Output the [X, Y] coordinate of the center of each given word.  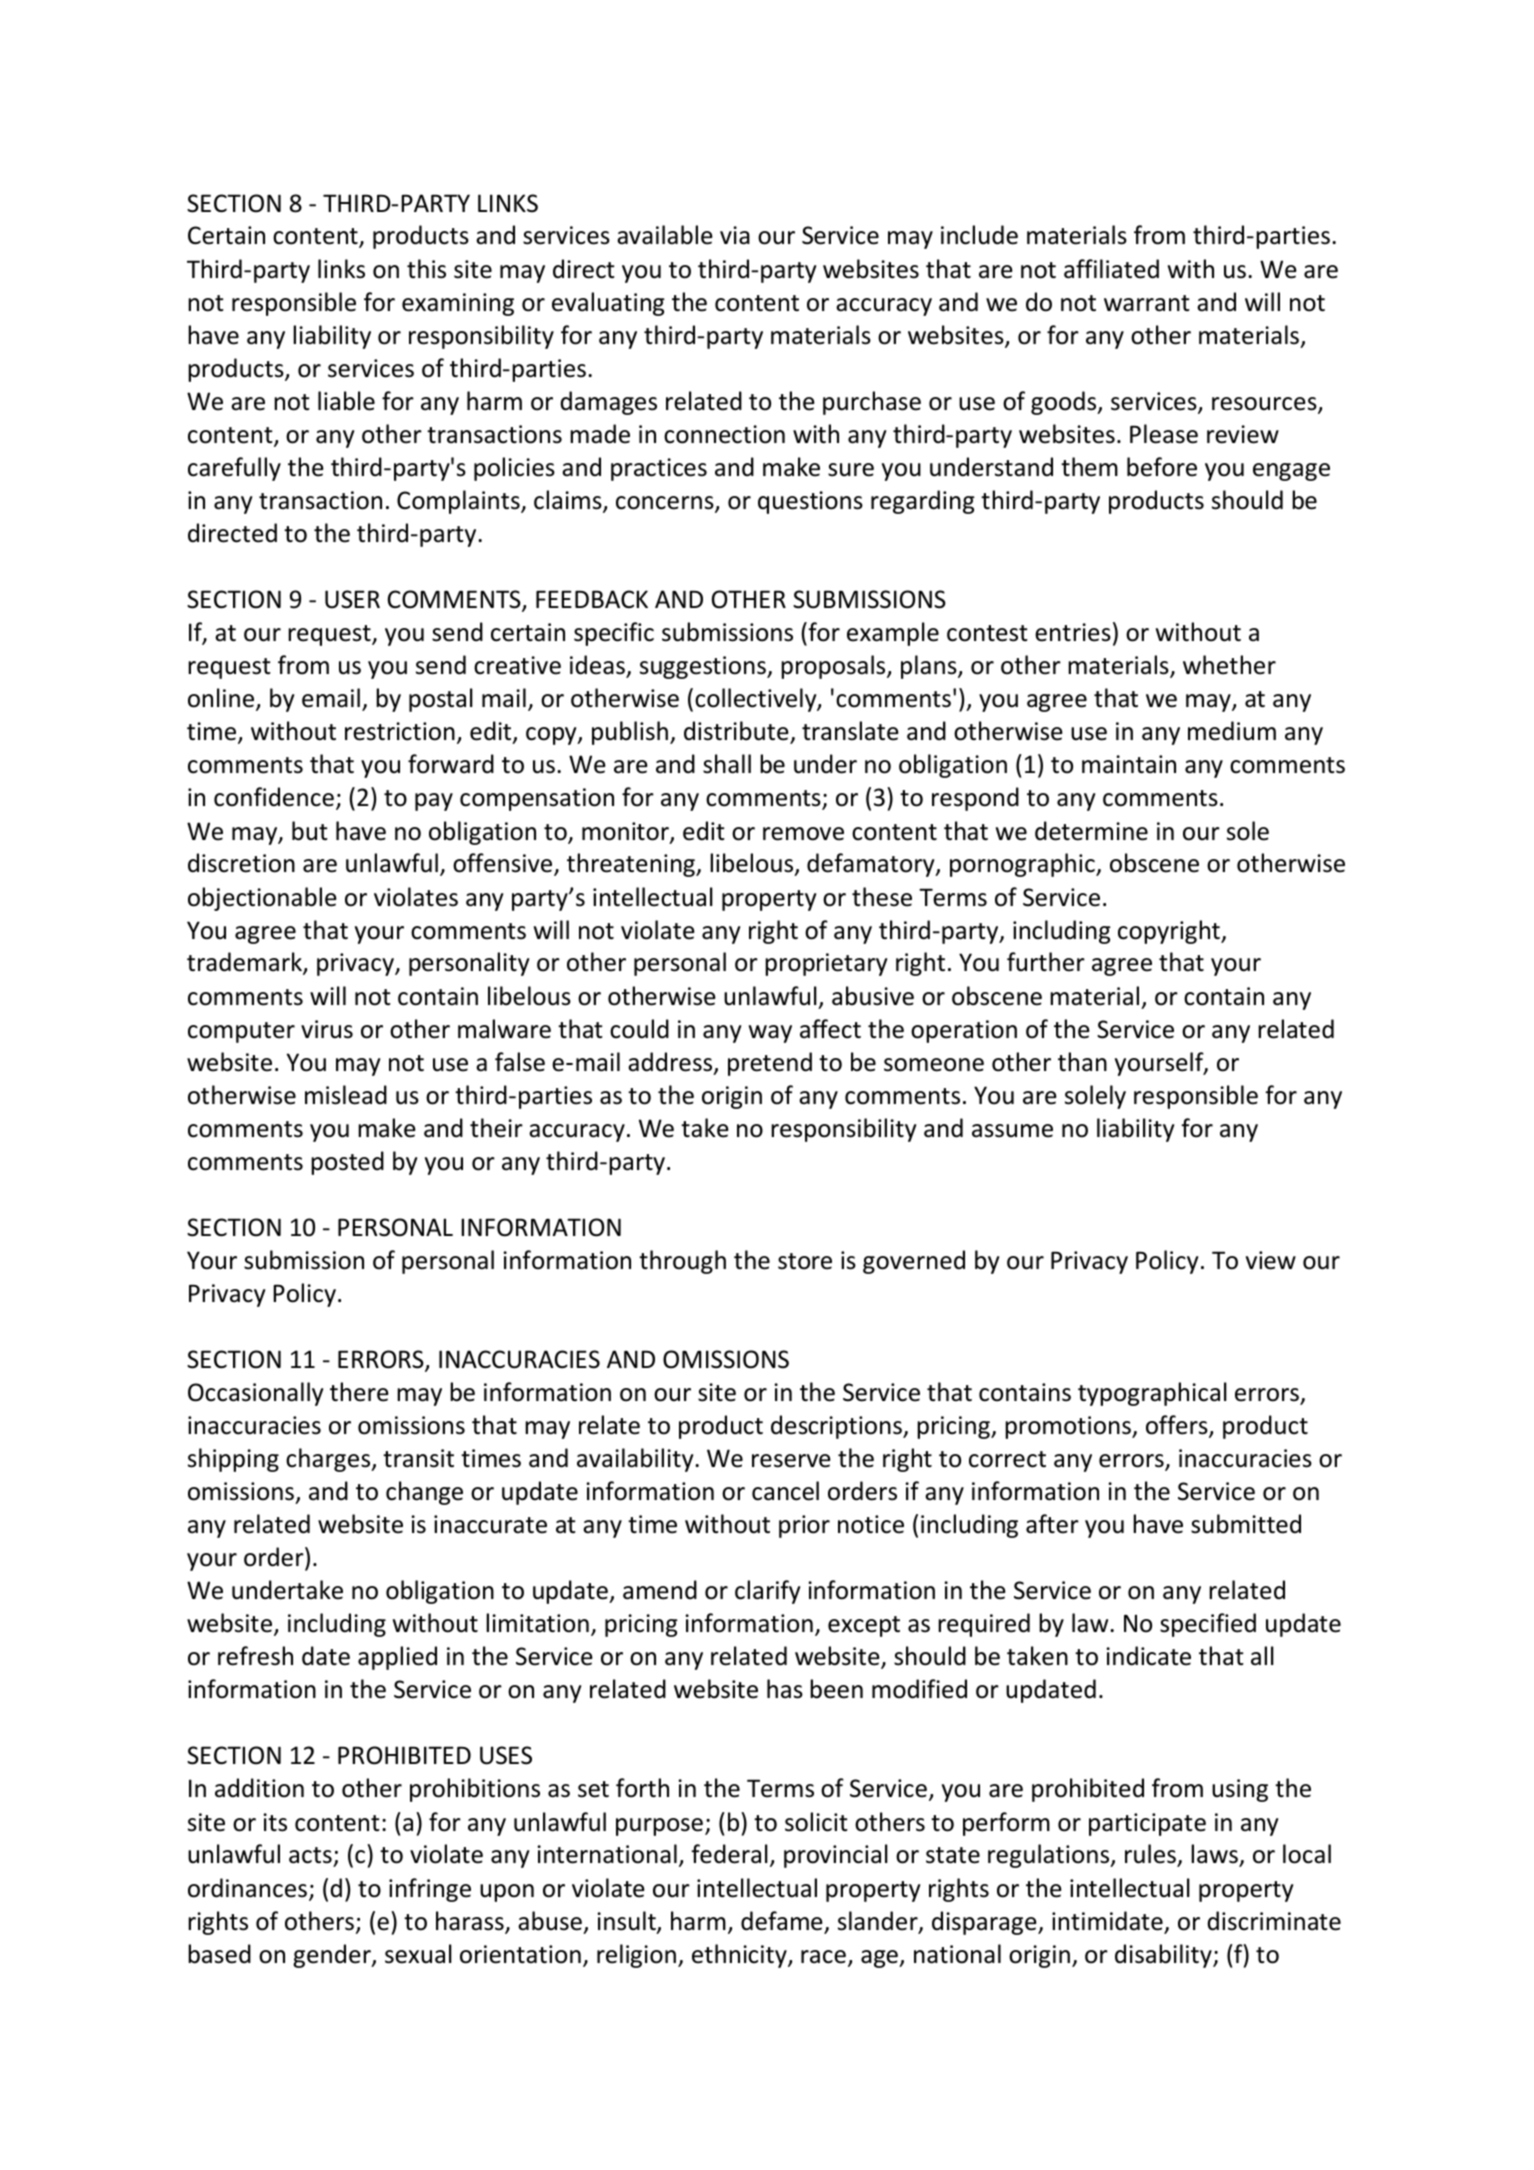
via [735, 235]
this [426, 269]
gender [333, 1956]
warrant [1147, 303]
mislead [346, 1095]
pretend [770, 1064]
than [1082, 1062]
